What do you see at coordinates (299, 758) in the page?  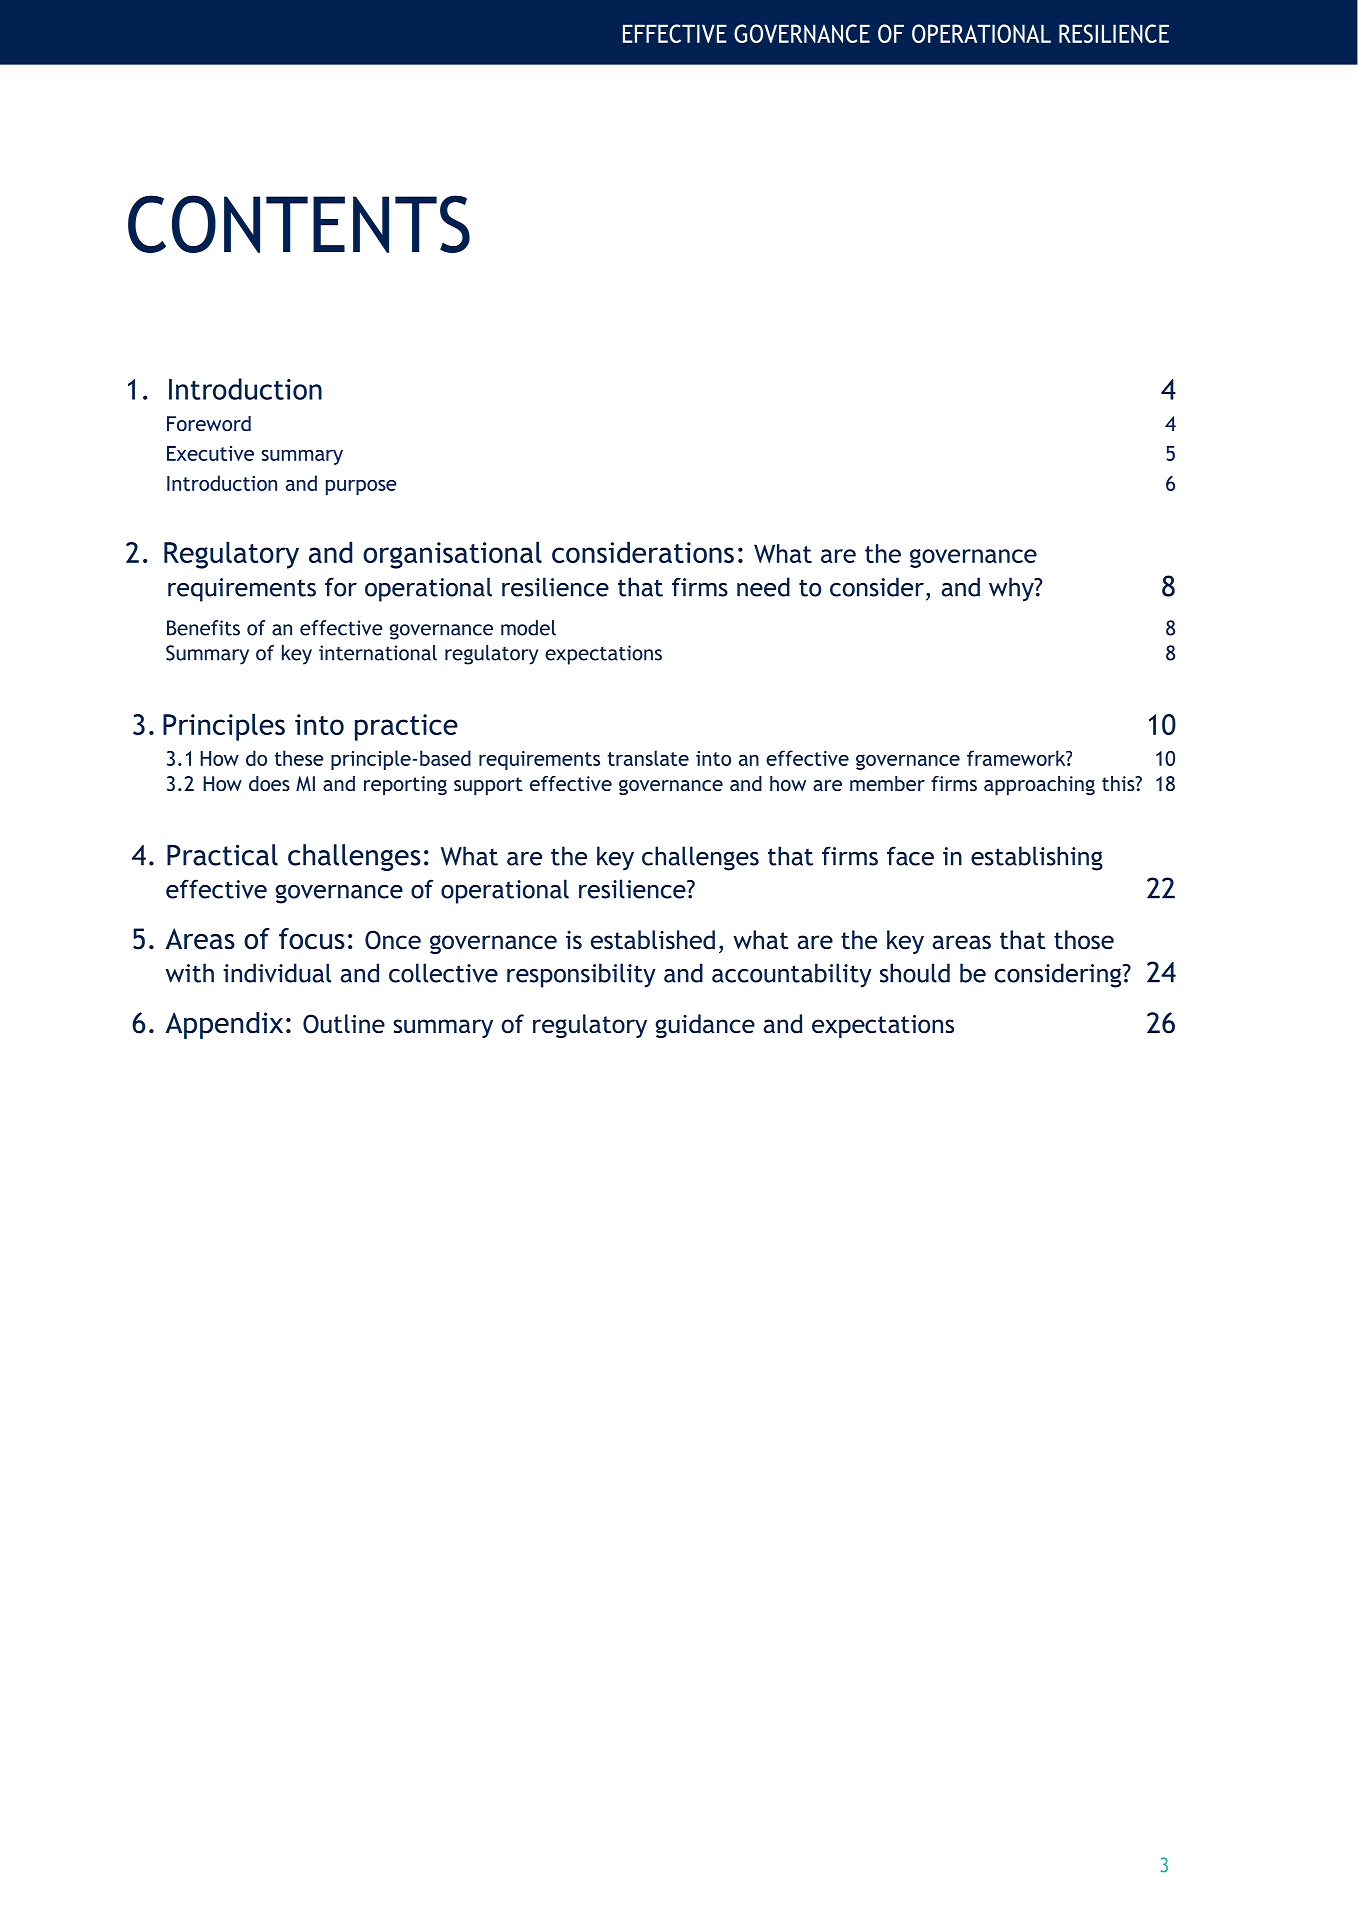 I see `these` at bounding box center [299, 758].
